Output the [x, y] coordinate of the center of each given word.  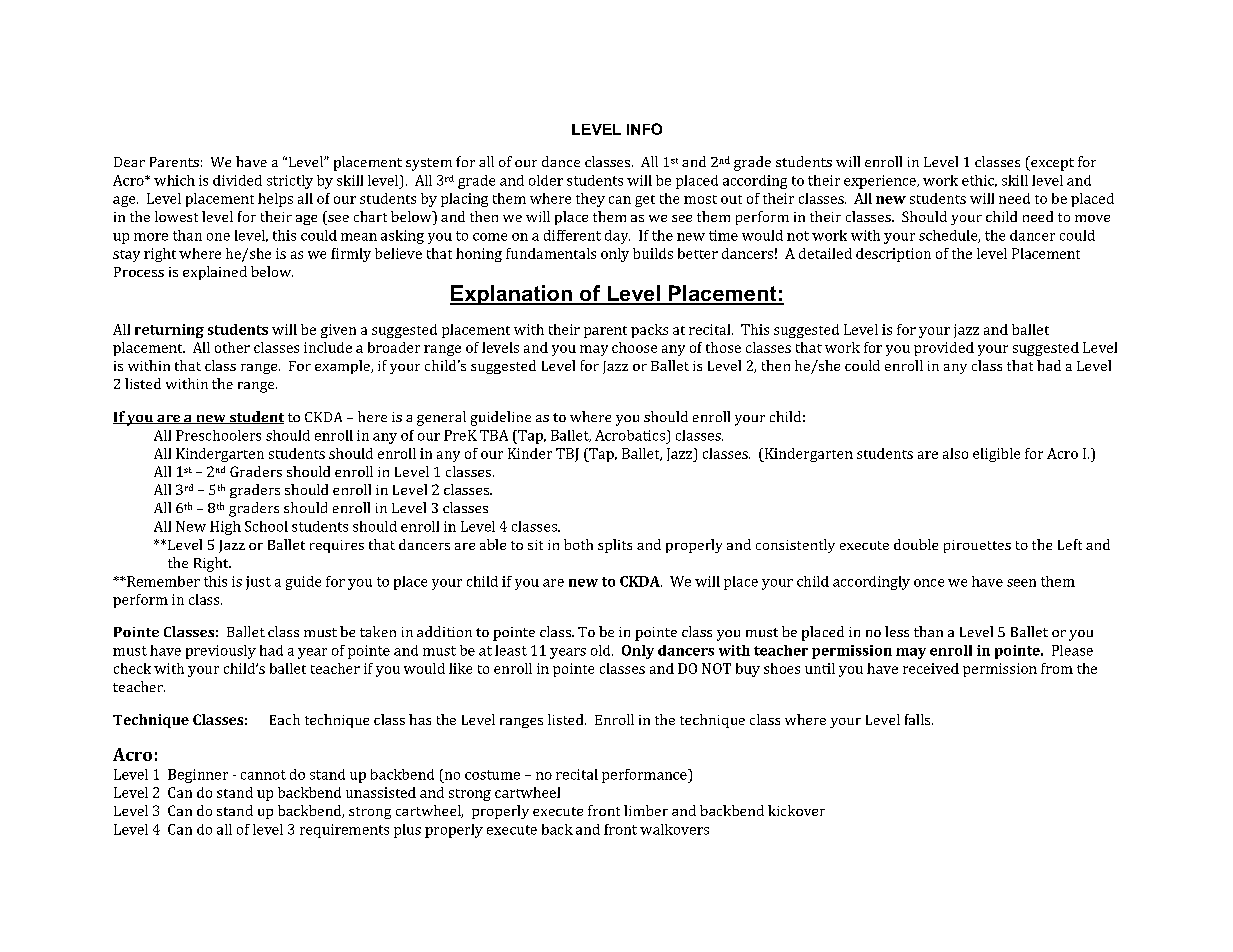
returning [169, 331]
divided [237, 180]
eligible [996, 455]
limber [646, 810]
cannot [263, 775]
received [931, 668]
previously [221, 652]
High [225, 528]
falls [919, 719]
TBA [494, 435]
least [511, 650]
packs [649, 331]
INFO [644, 129]
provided [944, 349]
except [1051, 163]
